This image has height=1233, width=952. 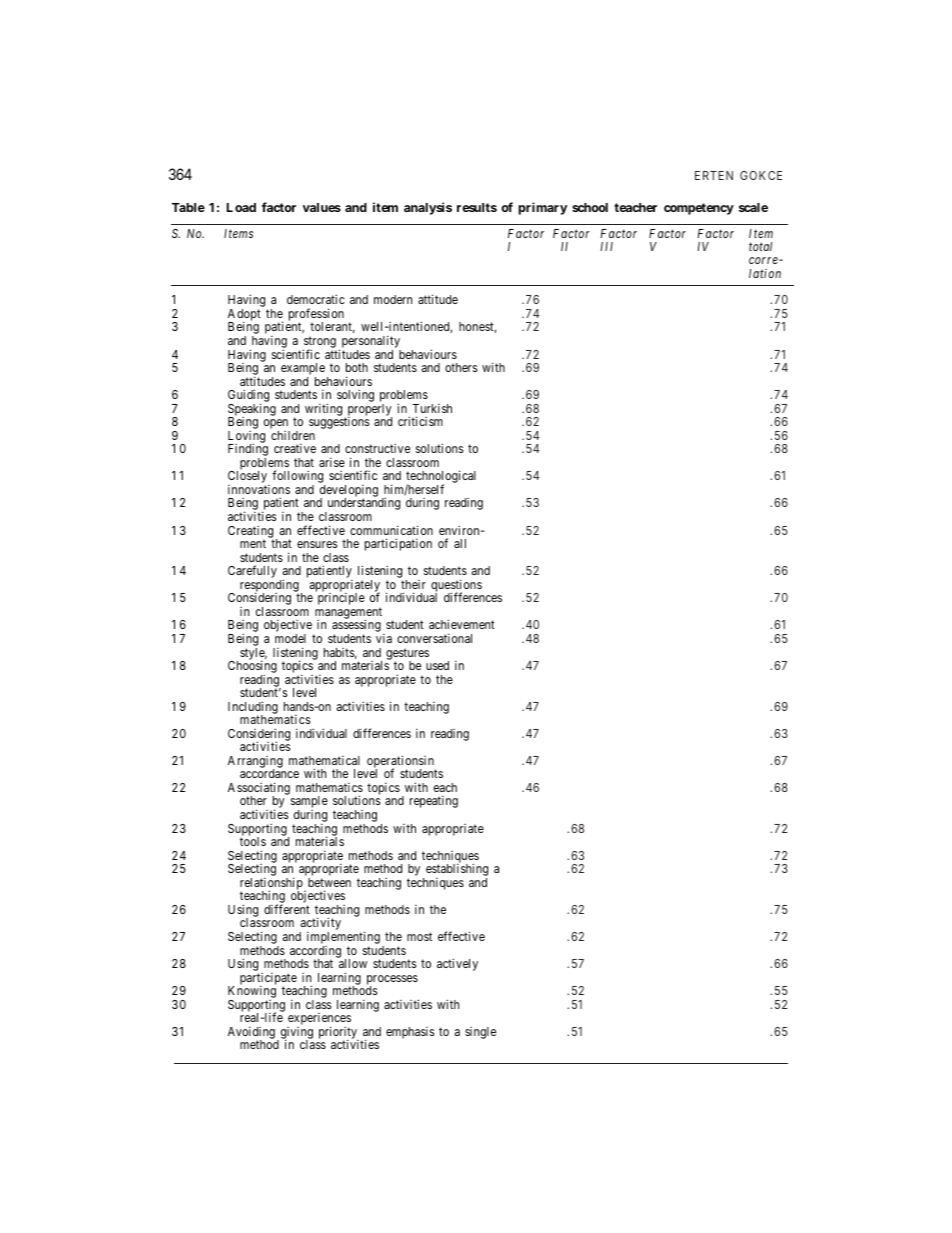 I want to click on Knowing, so click(x=252, y=993).
